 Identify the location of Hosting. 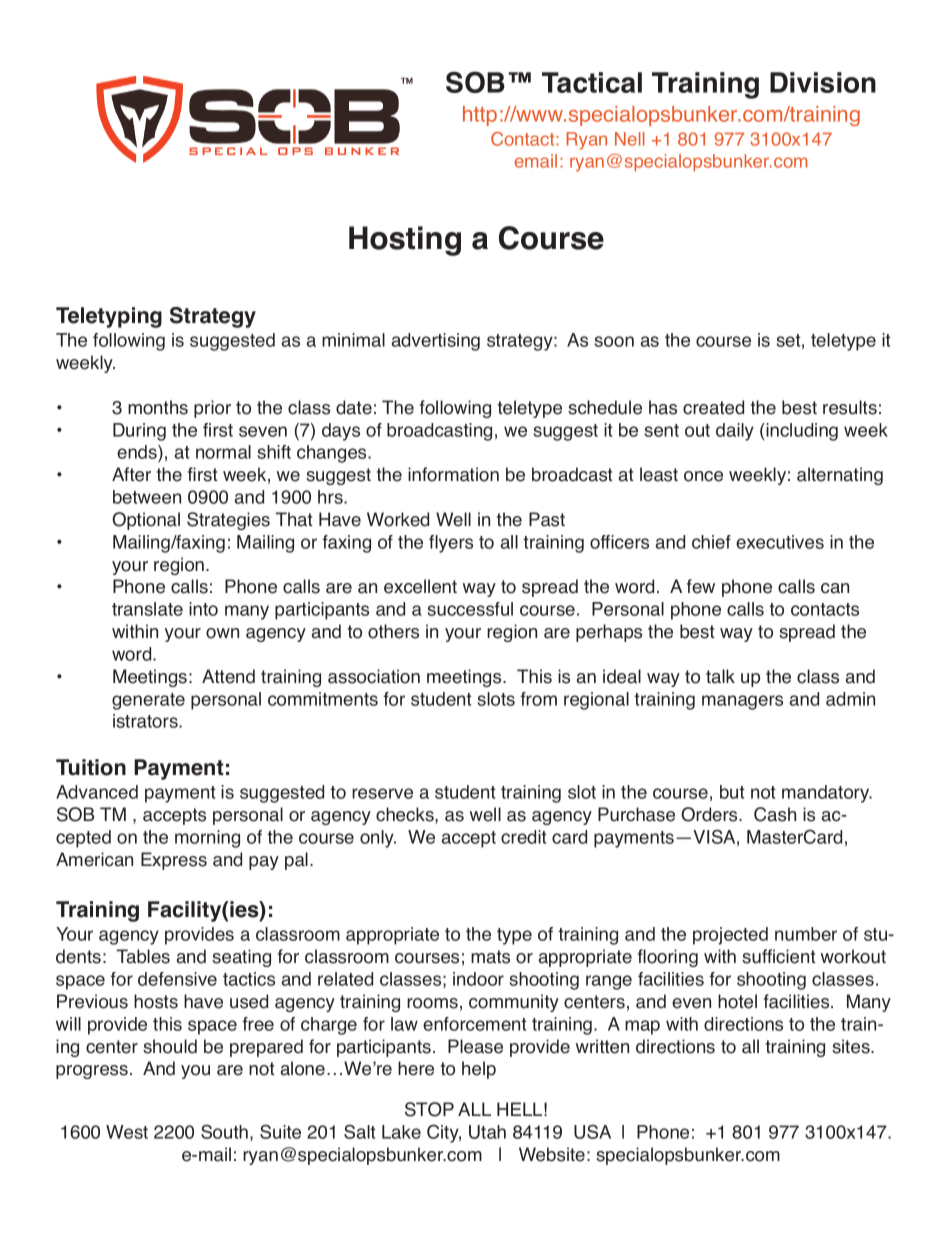
(405, 241).
